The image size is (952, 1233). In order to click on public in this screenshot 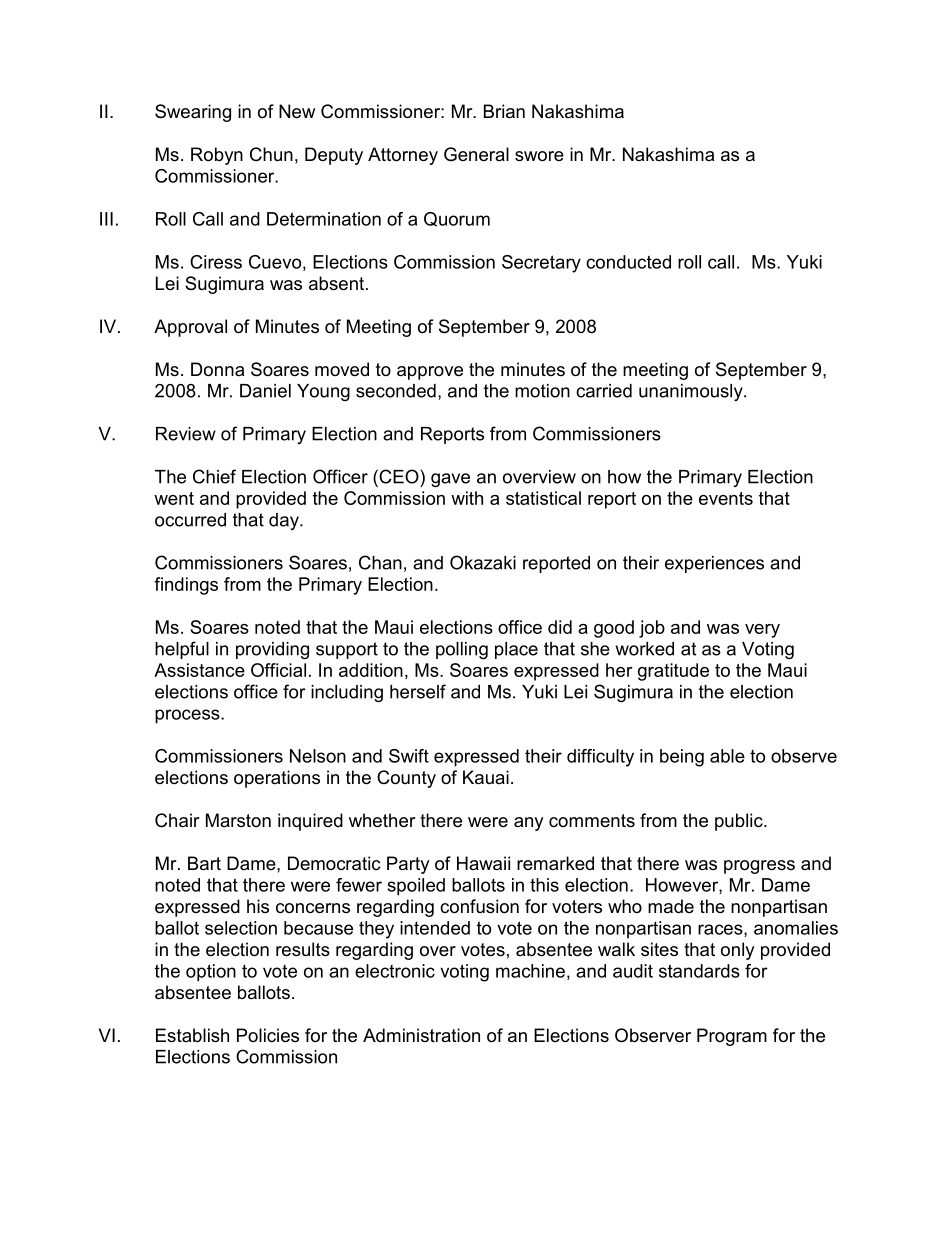, I will do `click(740, 822)`.
